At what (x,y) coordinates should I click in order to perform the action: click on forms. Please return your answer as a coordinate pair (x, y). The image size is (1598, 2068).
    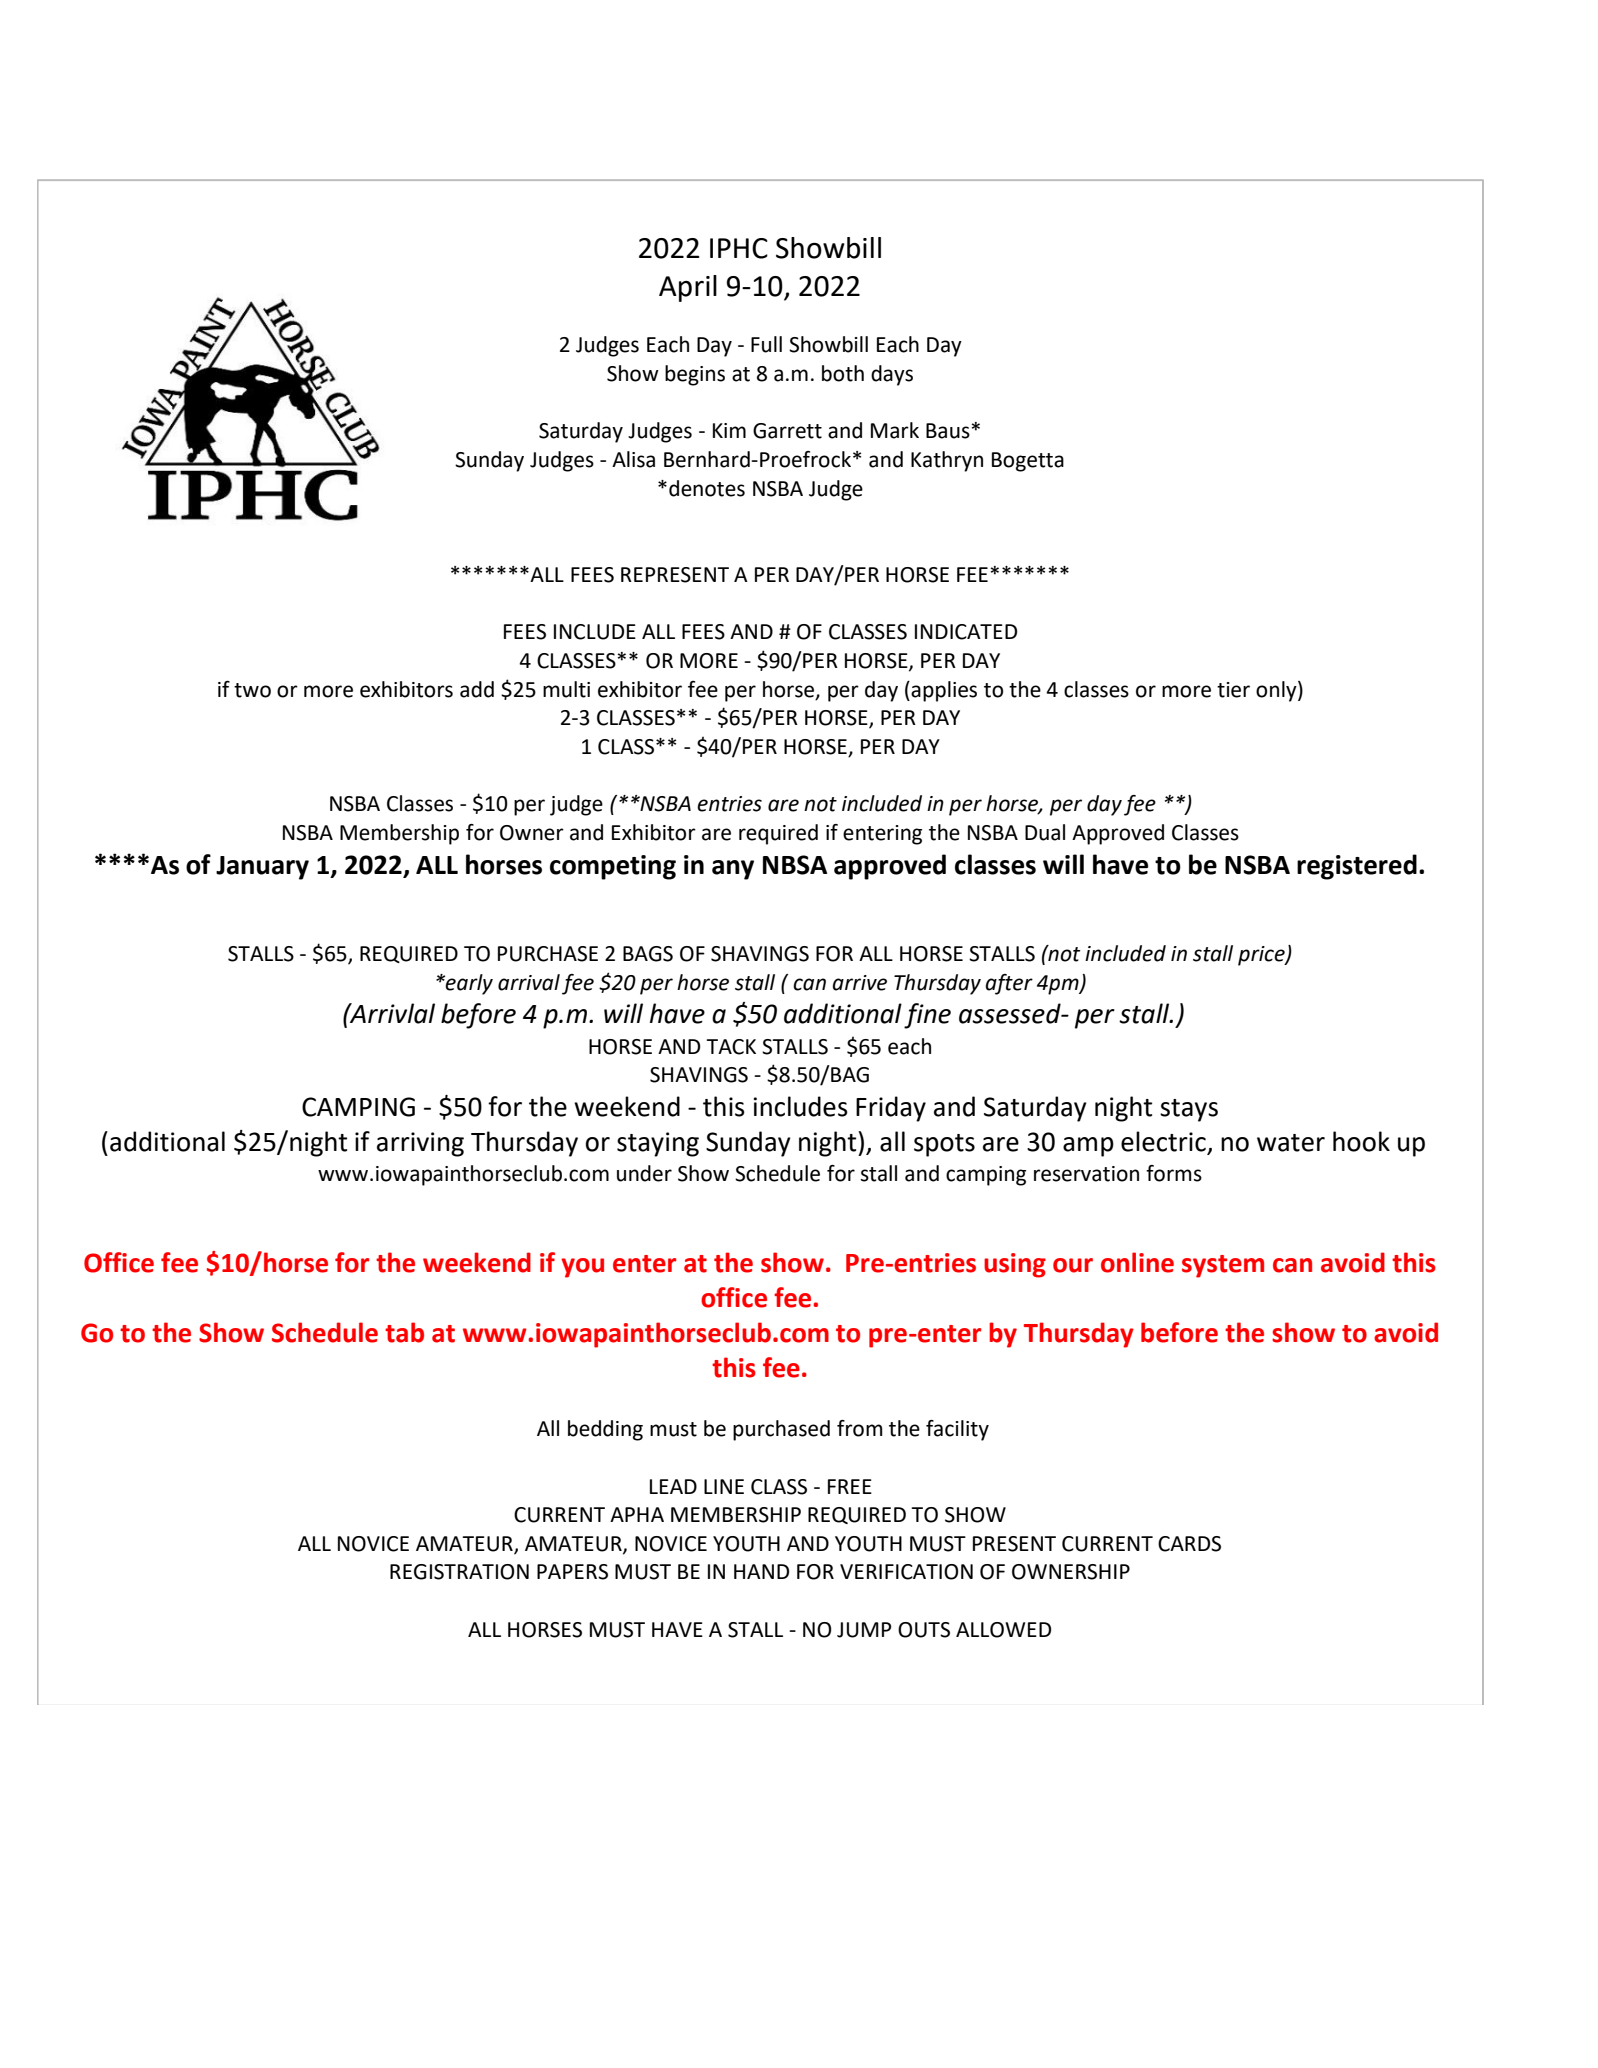
    Looking at the image, I should click on (1174, 1173).
